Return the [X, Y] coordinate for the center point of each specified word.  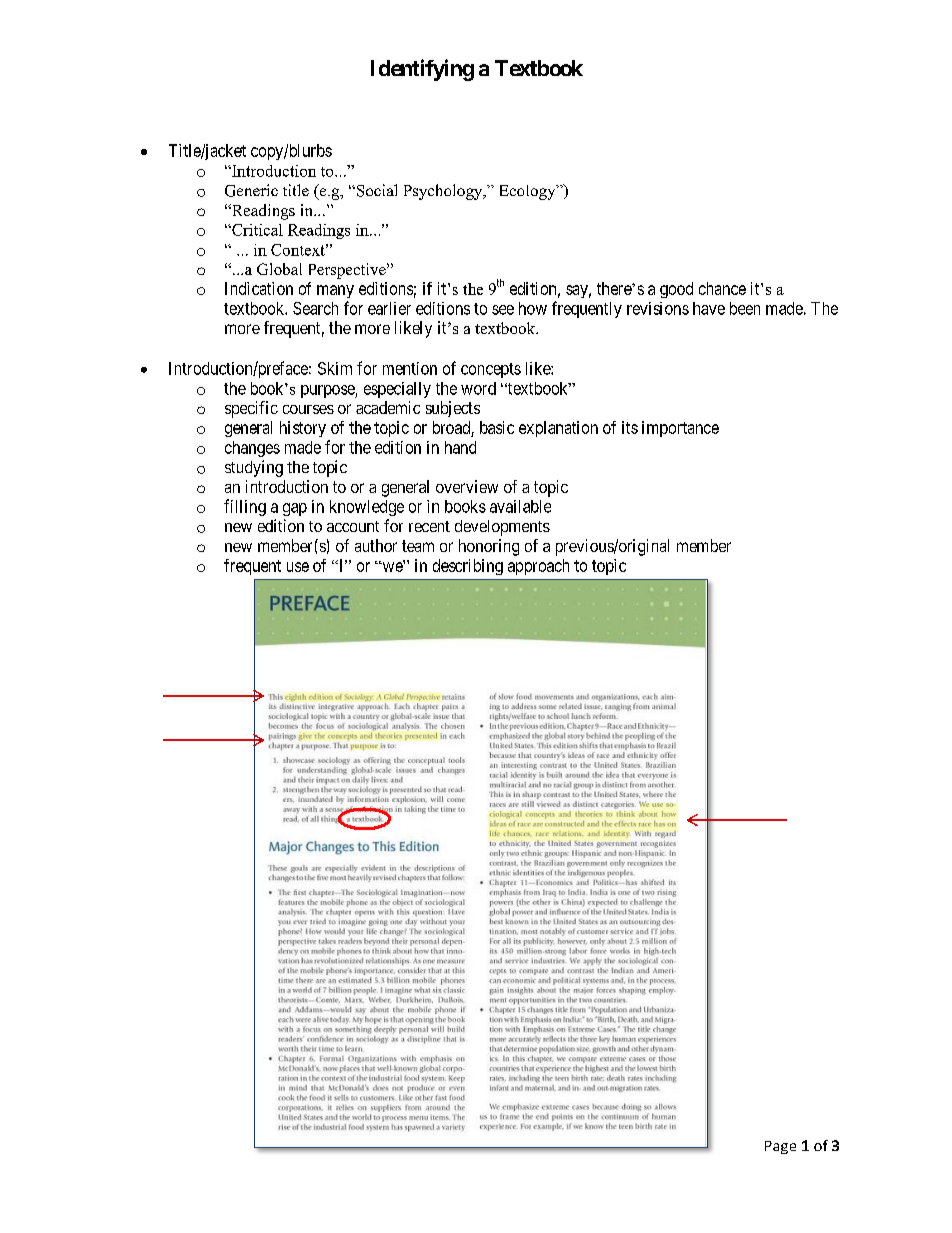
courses [308, 409]
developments [502, 528]
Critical [256, 230]
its [630, 427]
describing [468, 567]
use [298, 567]
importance [680, 429]
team [418, 546]
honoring [489, 547]
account [353, 526]
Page [780, 1147]
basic [497, 427]
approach [538, 567]
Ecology [529, 192]
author [376, 545]
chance [722, 288]
